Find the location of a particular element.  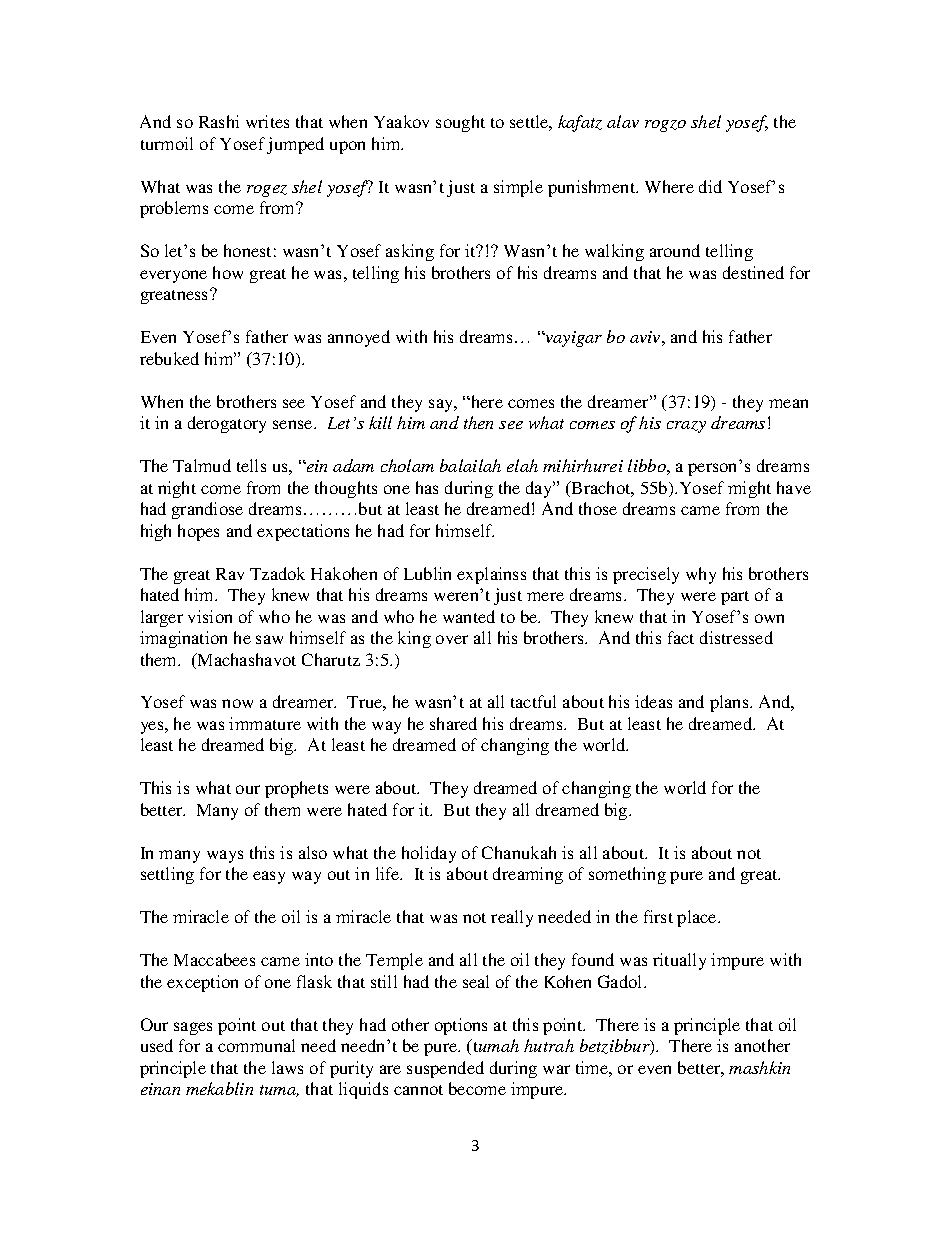

suspended is located at coordinates (445, 1069).
